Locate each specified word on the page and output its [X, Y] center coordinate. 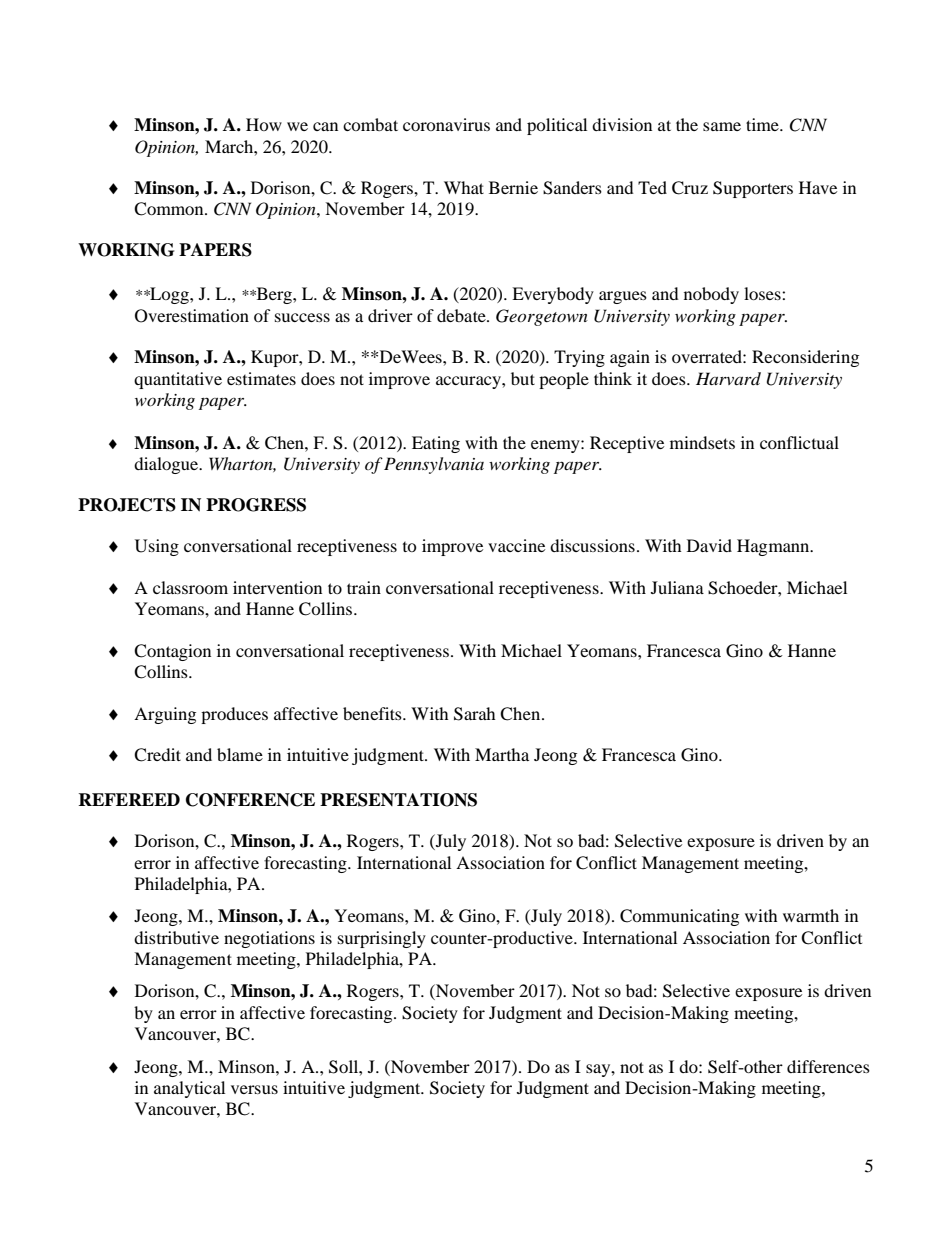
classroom [190, 587]
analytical [189, 1089]
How [264, 124]
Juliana [677, 587]
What [464, 187]
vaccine [516, 545]
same [722, 126]
